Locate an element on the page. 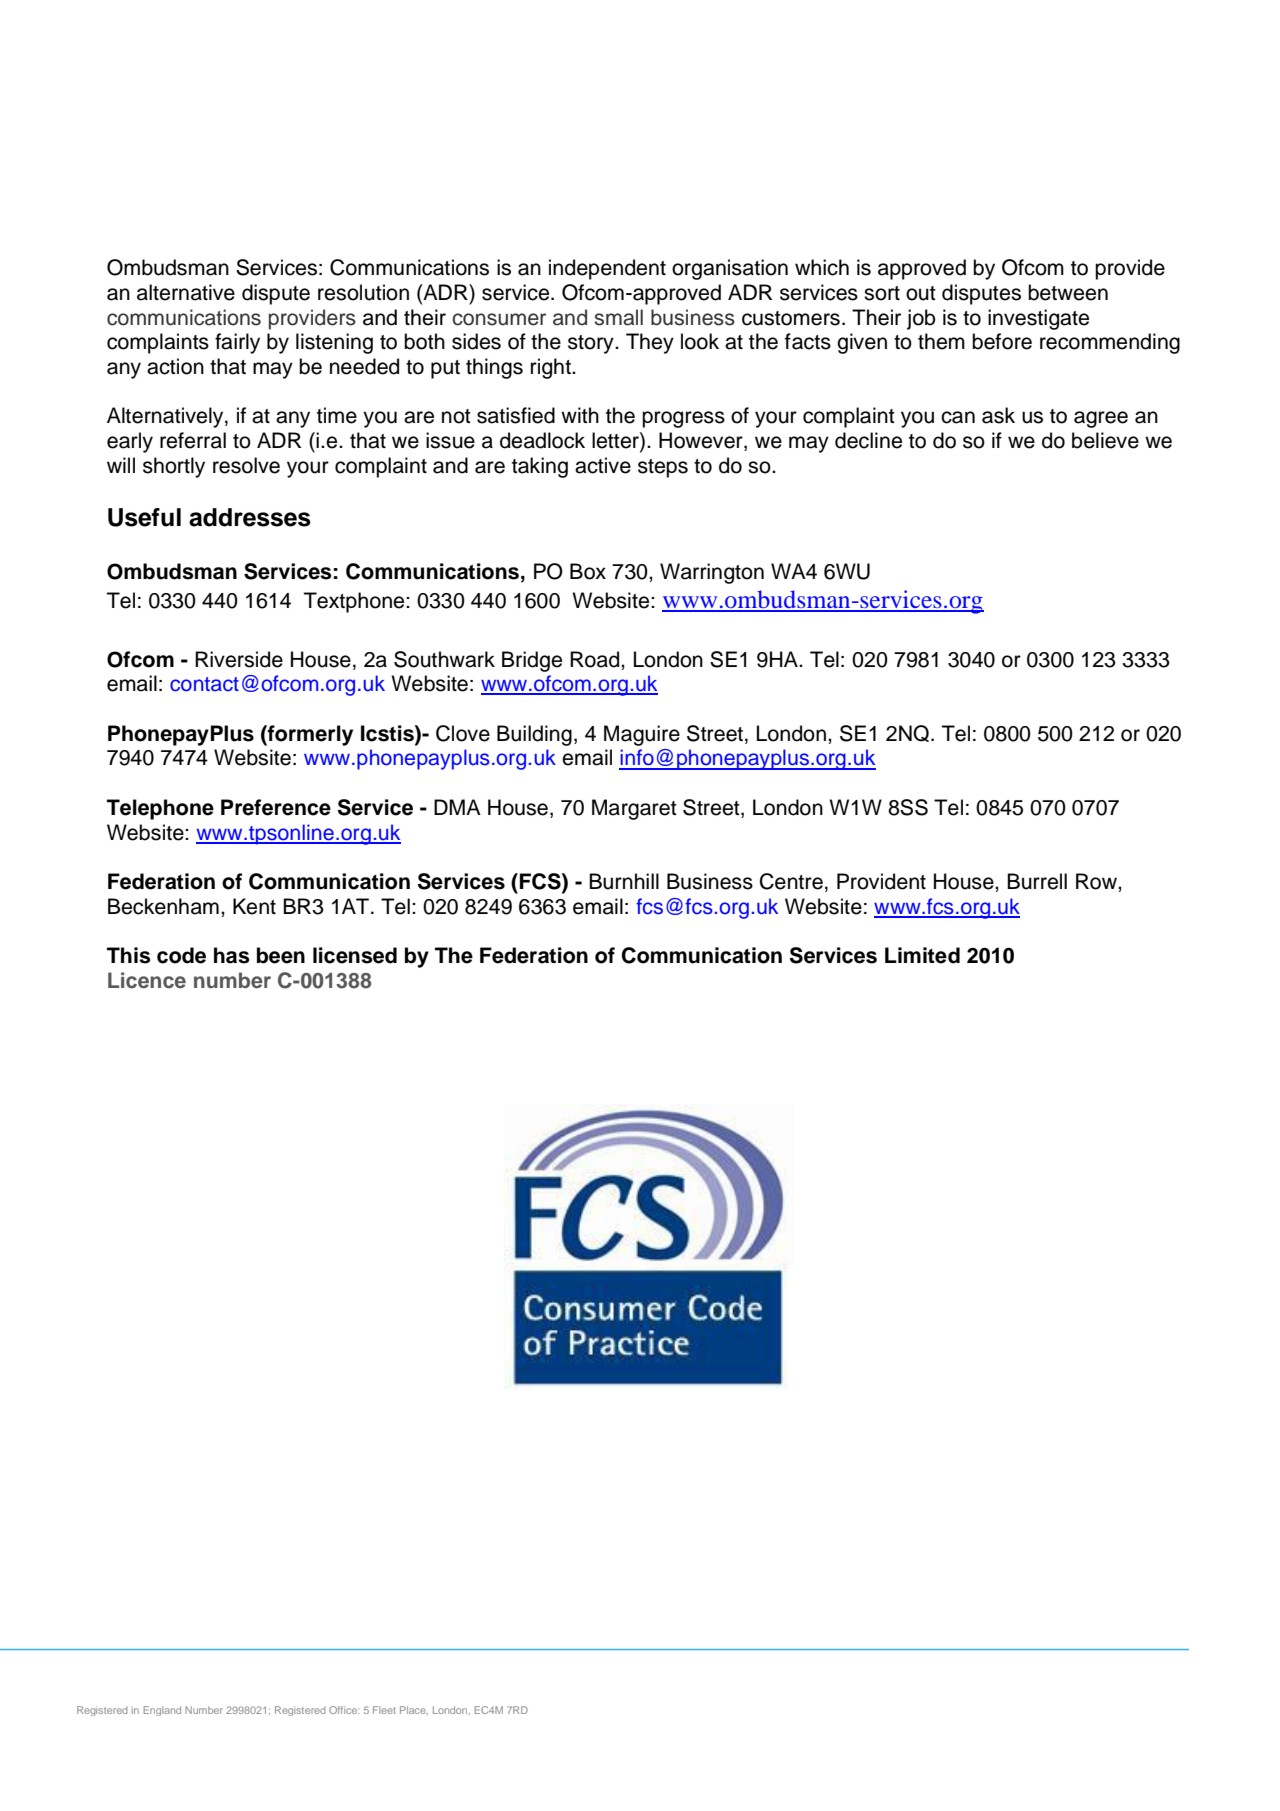 The image size is (1280, 1811). has is located at coordinates (231, 955).
